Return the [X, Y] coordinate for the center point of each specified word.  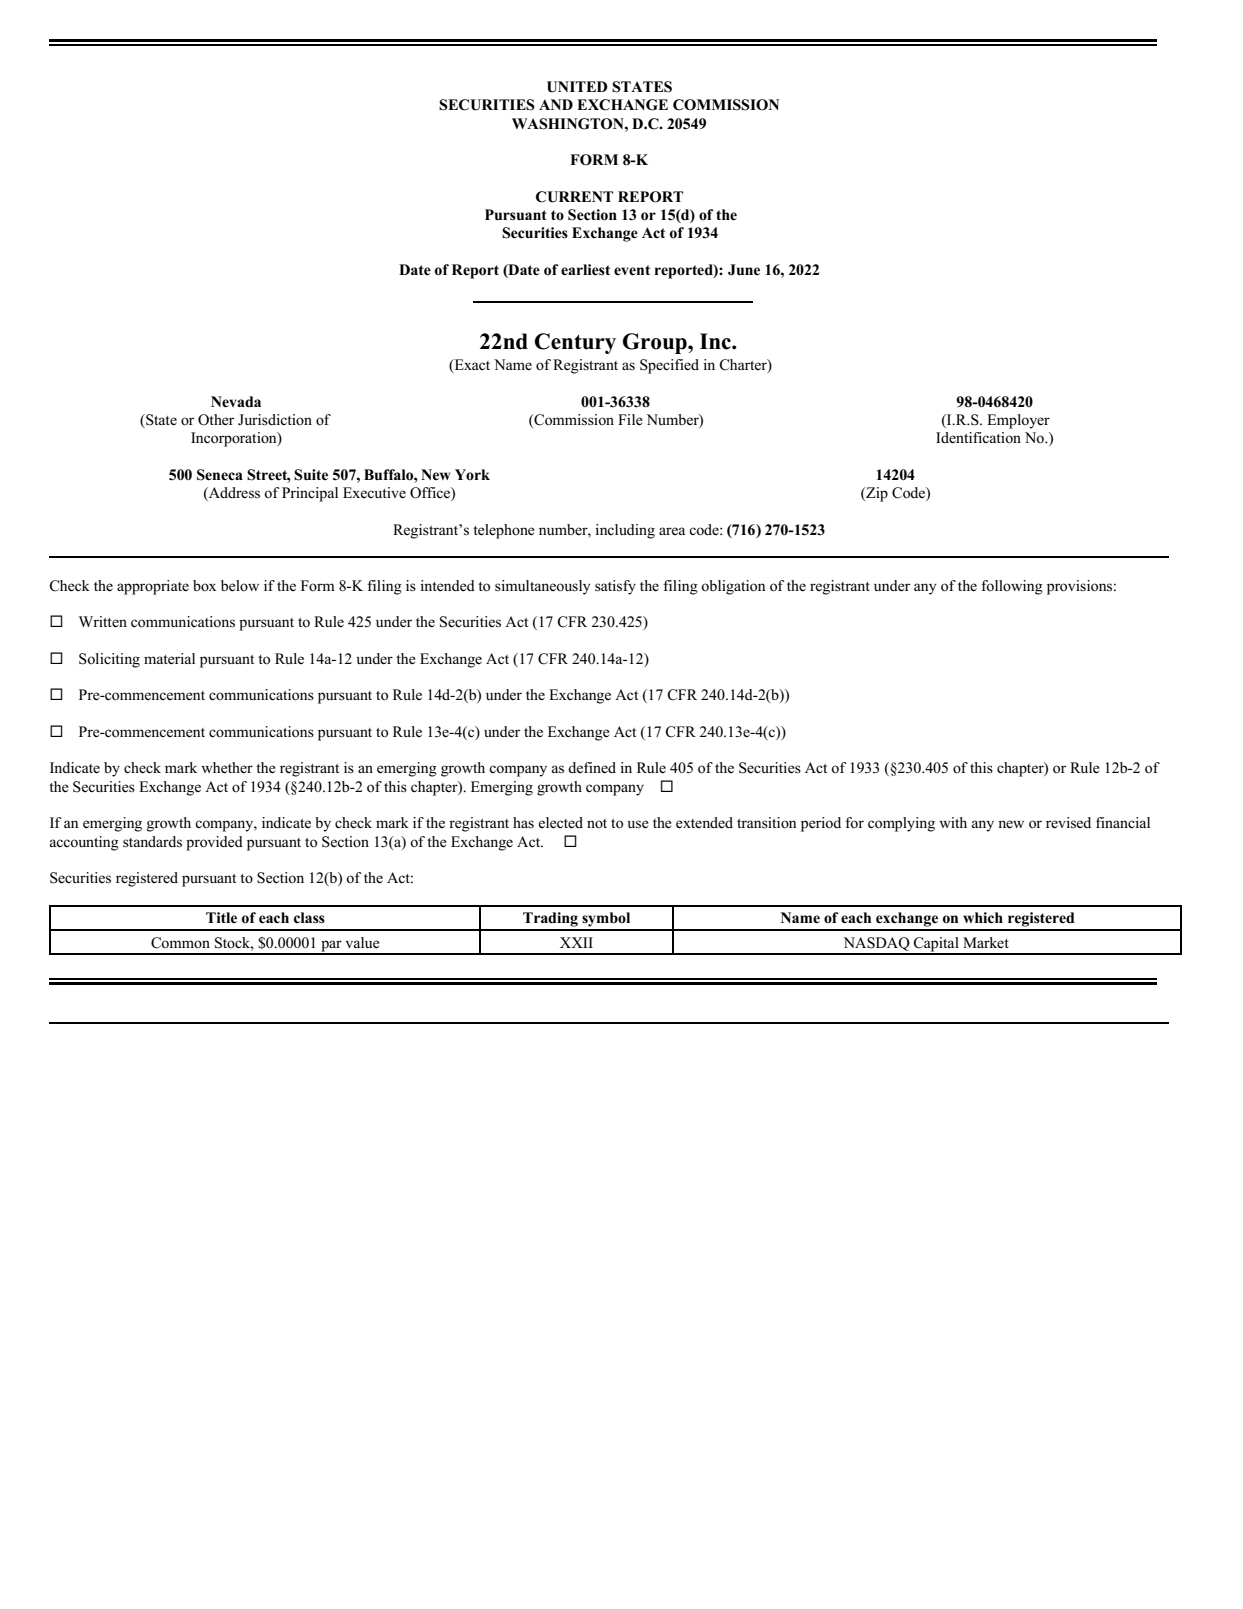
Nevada [236, 402]
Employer [1018, 421]
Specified [669, 366]
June [744, 270]
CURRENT [574, 197]
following [1012, 587]
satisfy [615, 587]
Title [221, 917]
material [169, 659]
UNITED [577, 87]
